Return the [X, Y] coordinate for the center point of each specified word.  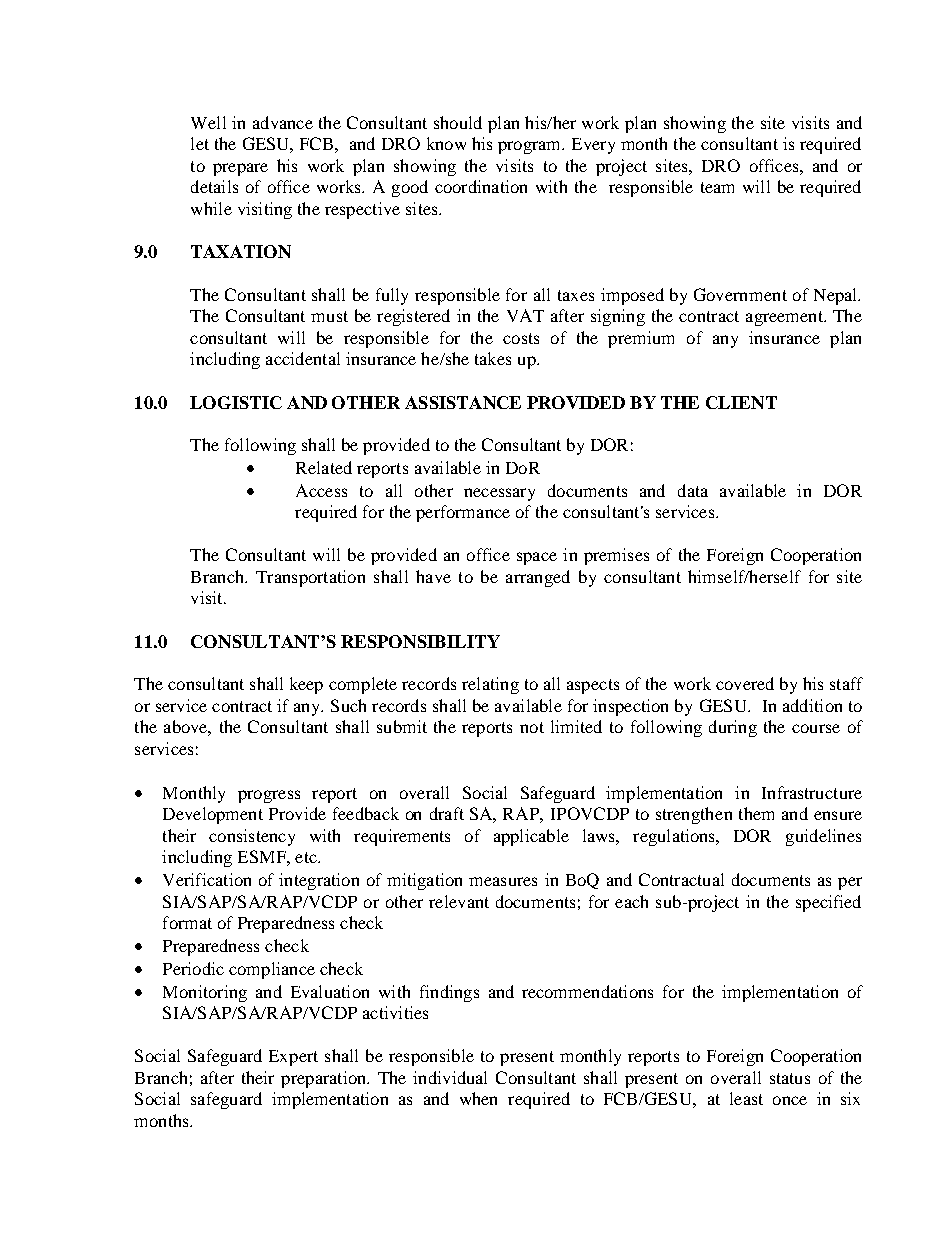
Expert [293, 1058]
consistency [252, 837]
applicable [531, 837]
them [756, 813]
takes [493, 358]
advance [283, 122]
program [531, 147]
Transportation [310, 578]
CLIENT [741, 402]
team [717, 187]
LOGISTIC [236, 402]
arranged [538, 578]
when [478, 1098]
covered [745, 683]
